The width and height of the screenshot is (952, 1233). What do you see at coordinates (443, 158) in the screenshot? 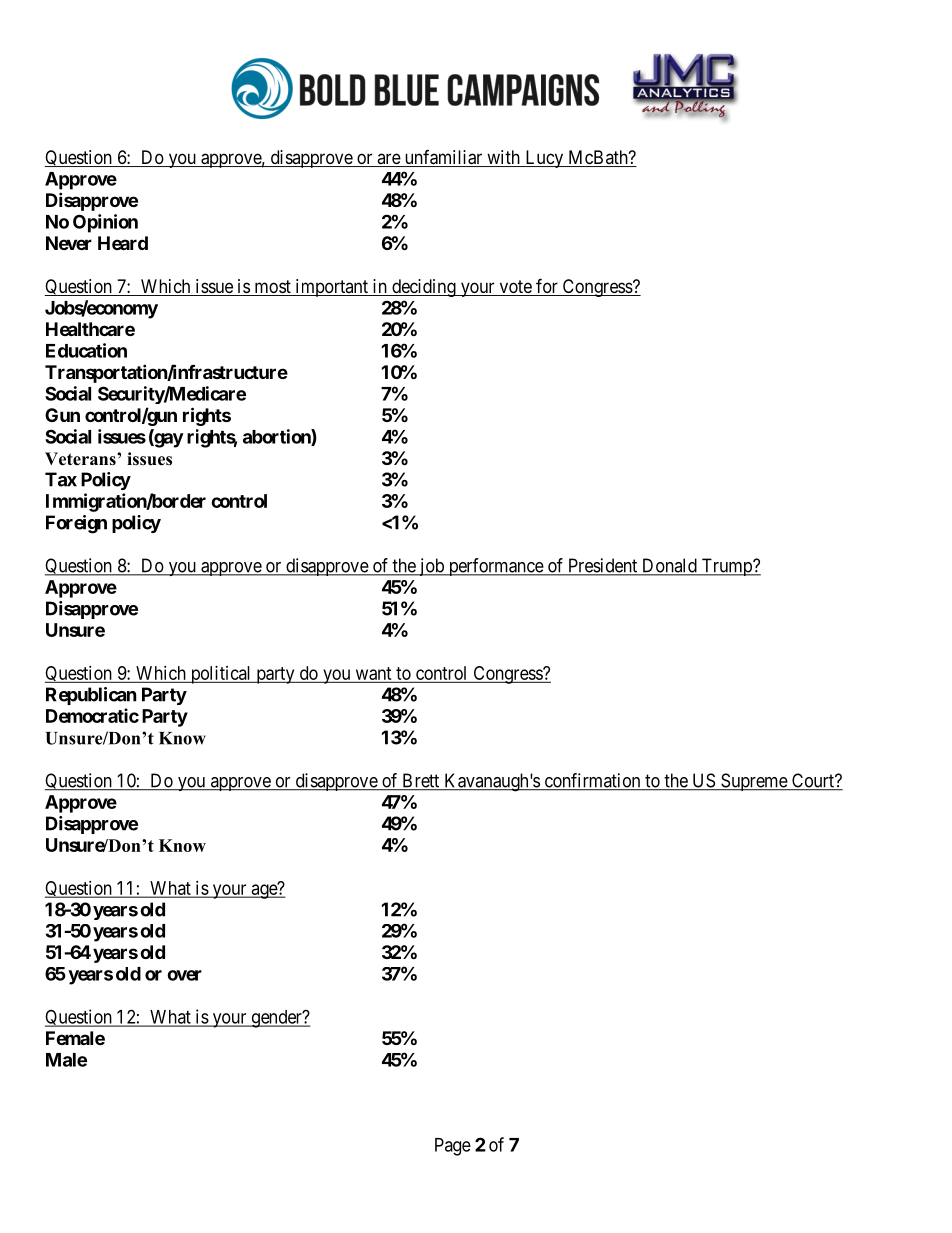
I see `unfamiliar` at bounding box center [443, 158].
